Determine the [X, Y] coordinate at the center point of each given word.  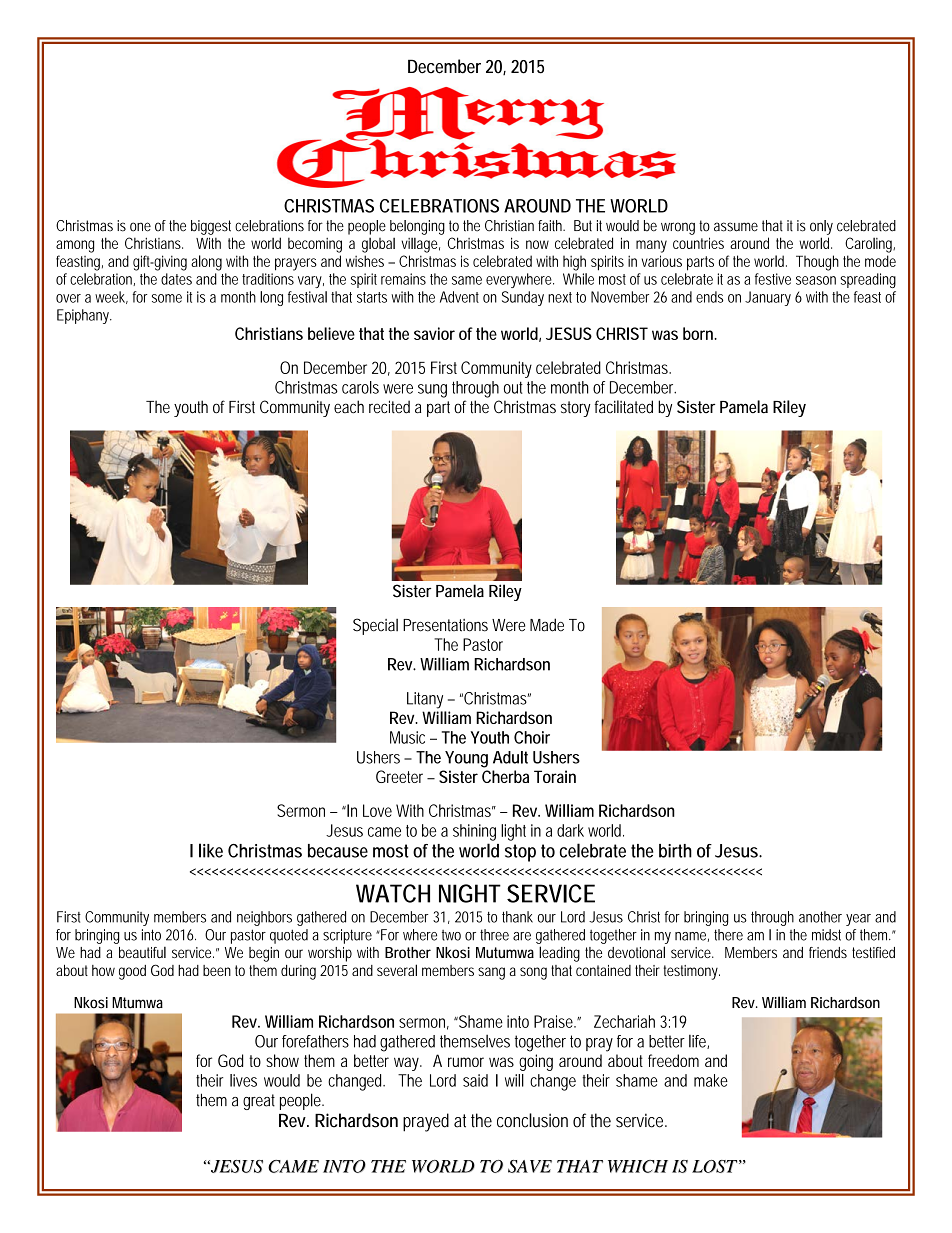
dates [176, 279]
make [711, 1080]
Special [375, 626]
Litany [425, 700]
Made [547, 625]
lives [243, 1080]
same [467, 280]
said [475, 1080]
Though [817, 263]
